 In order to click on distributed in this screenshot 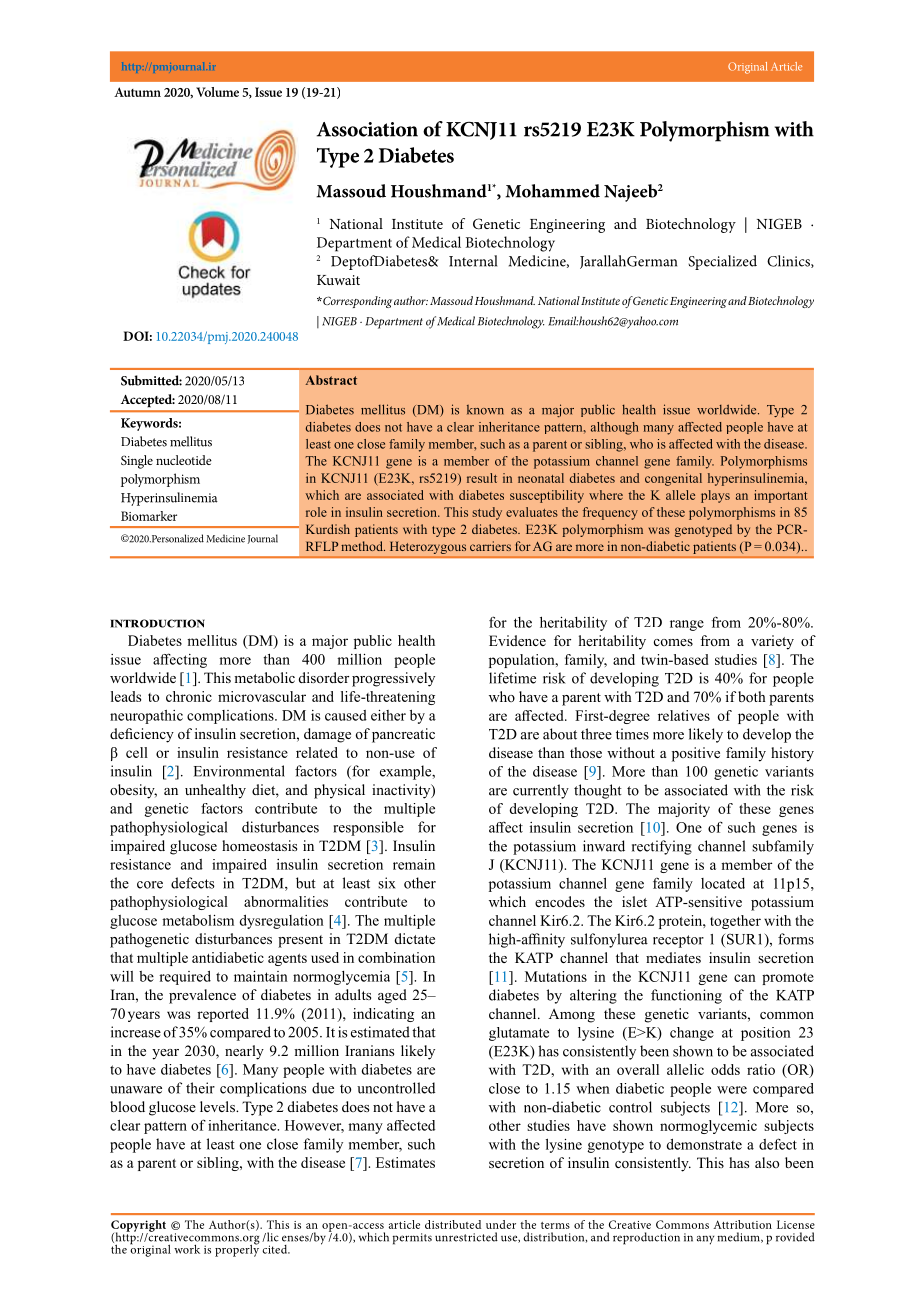, I will do `click(453, 1224)`.
